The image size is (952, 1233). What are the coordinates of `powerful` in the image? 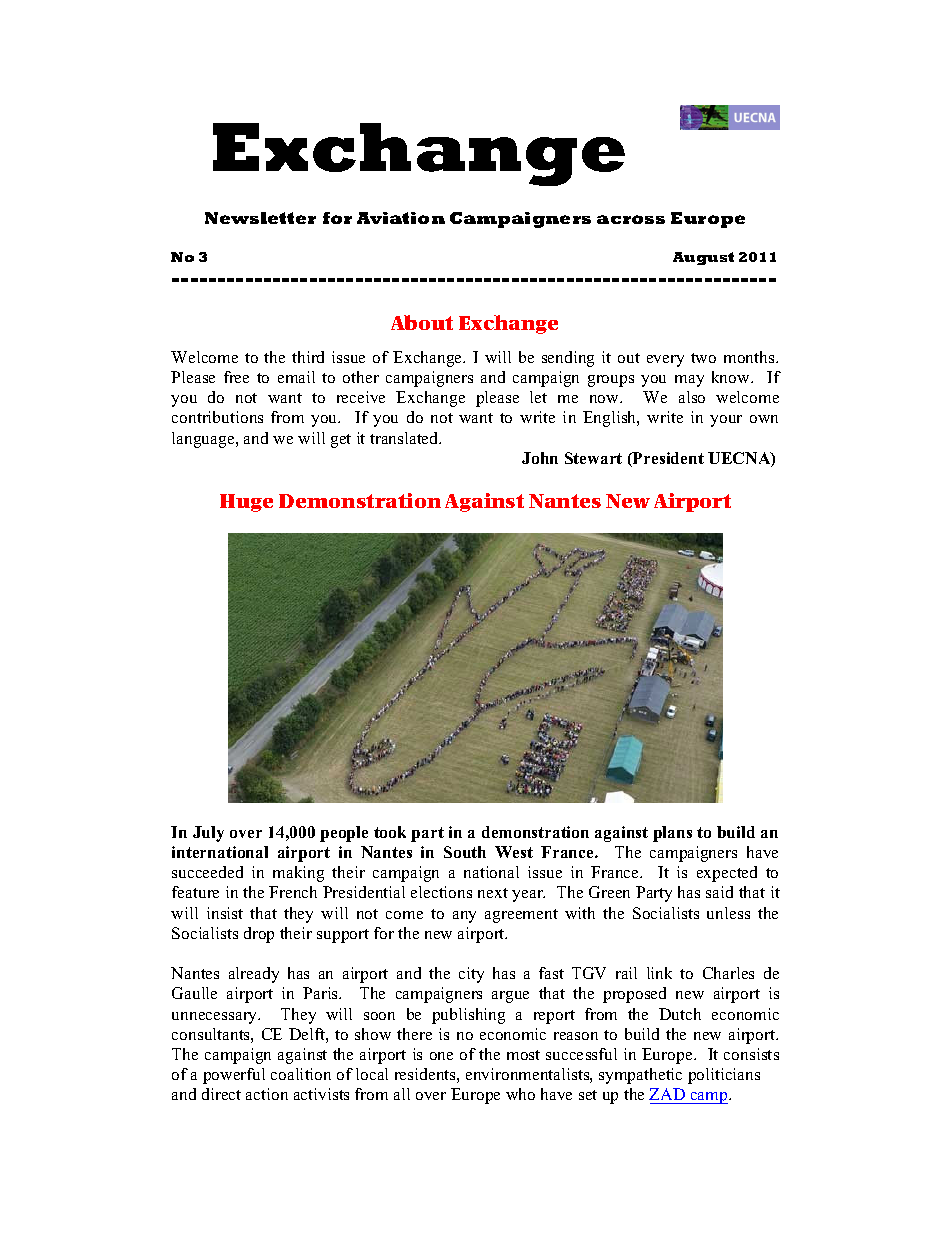 It's located at (234, 1076).
